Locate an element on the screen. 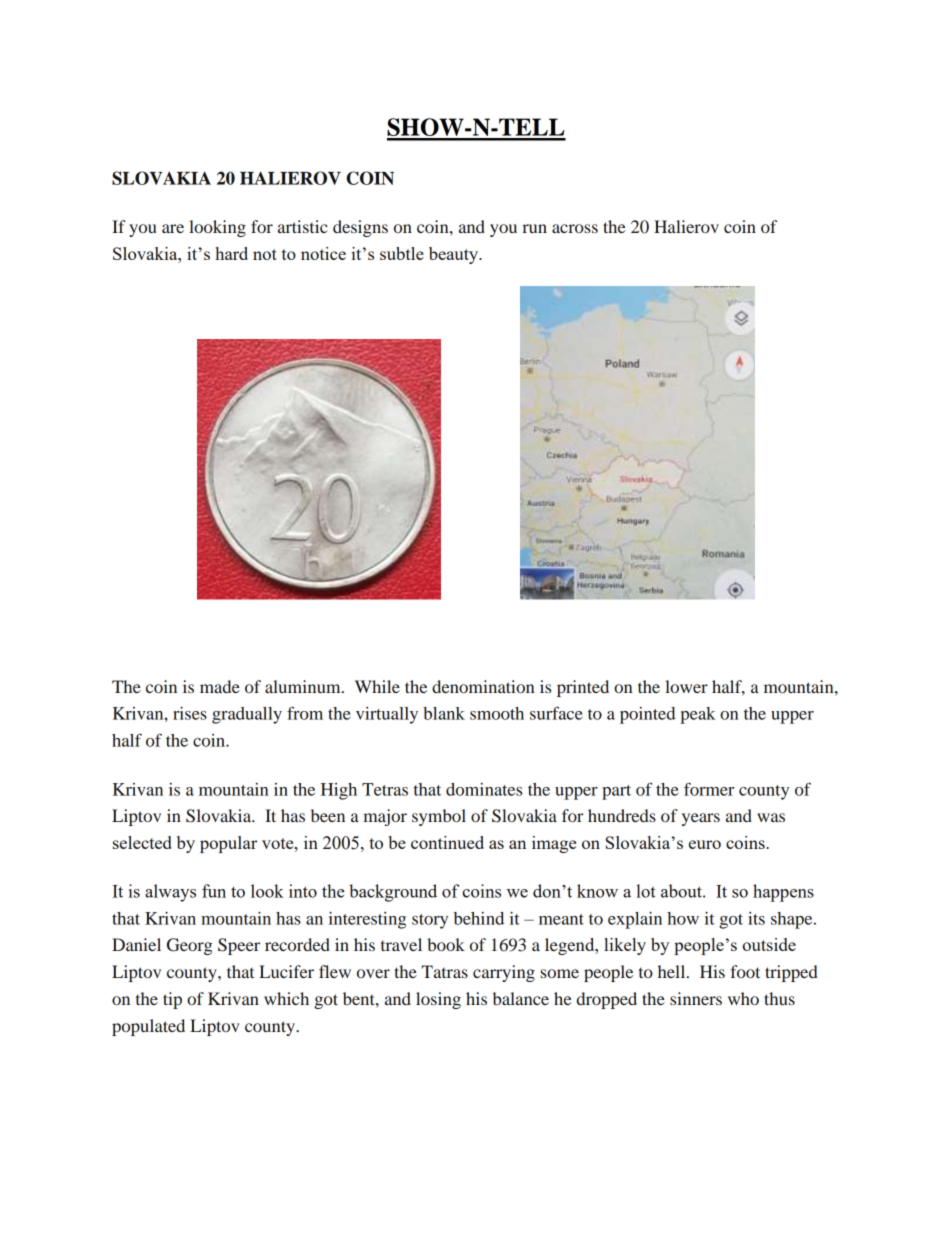 The image size is (952, 1233). years is located at coordinates (701, 819).
